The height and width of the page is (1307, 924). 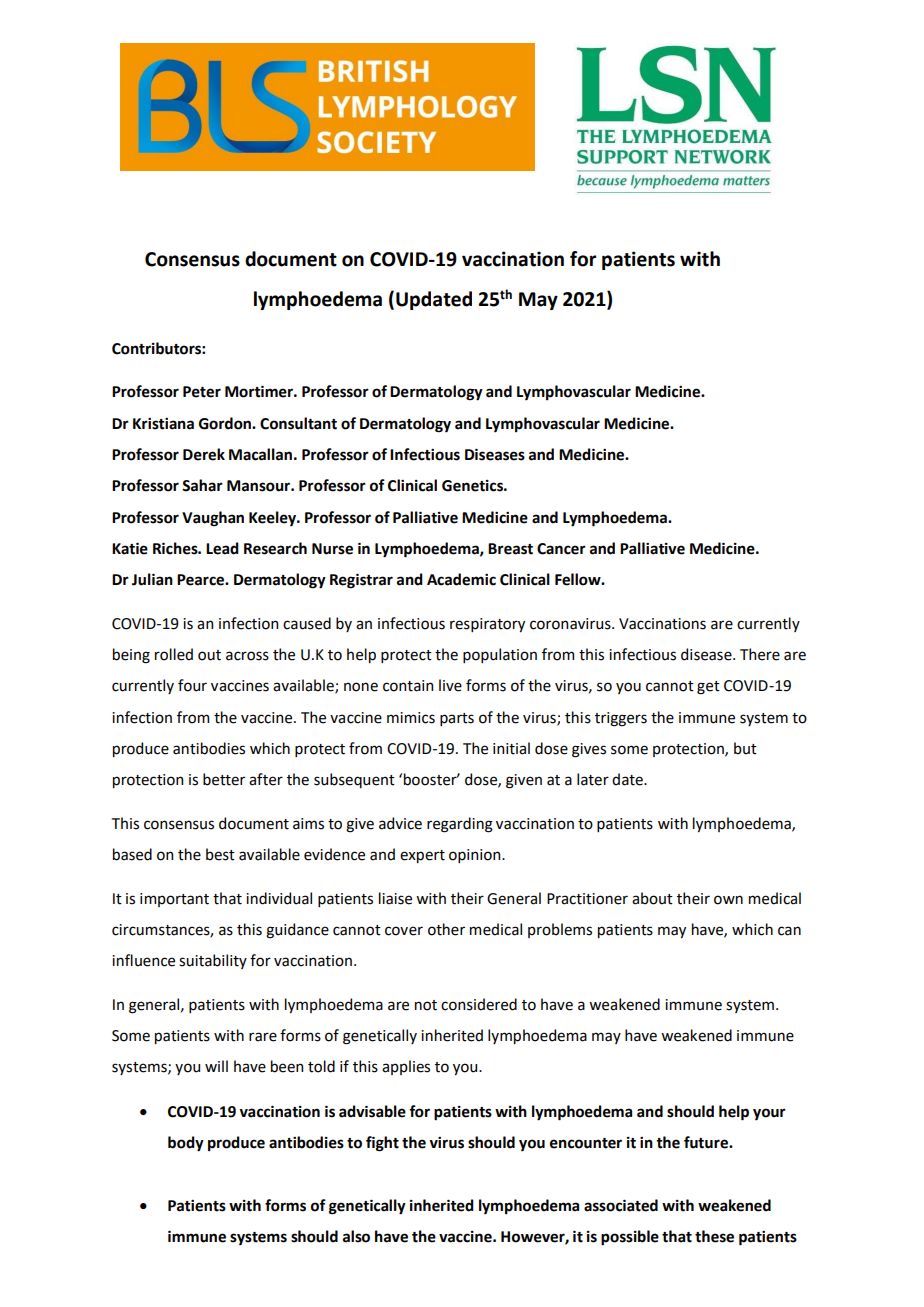 I want to click on these, so click(x=714, y=1236).
